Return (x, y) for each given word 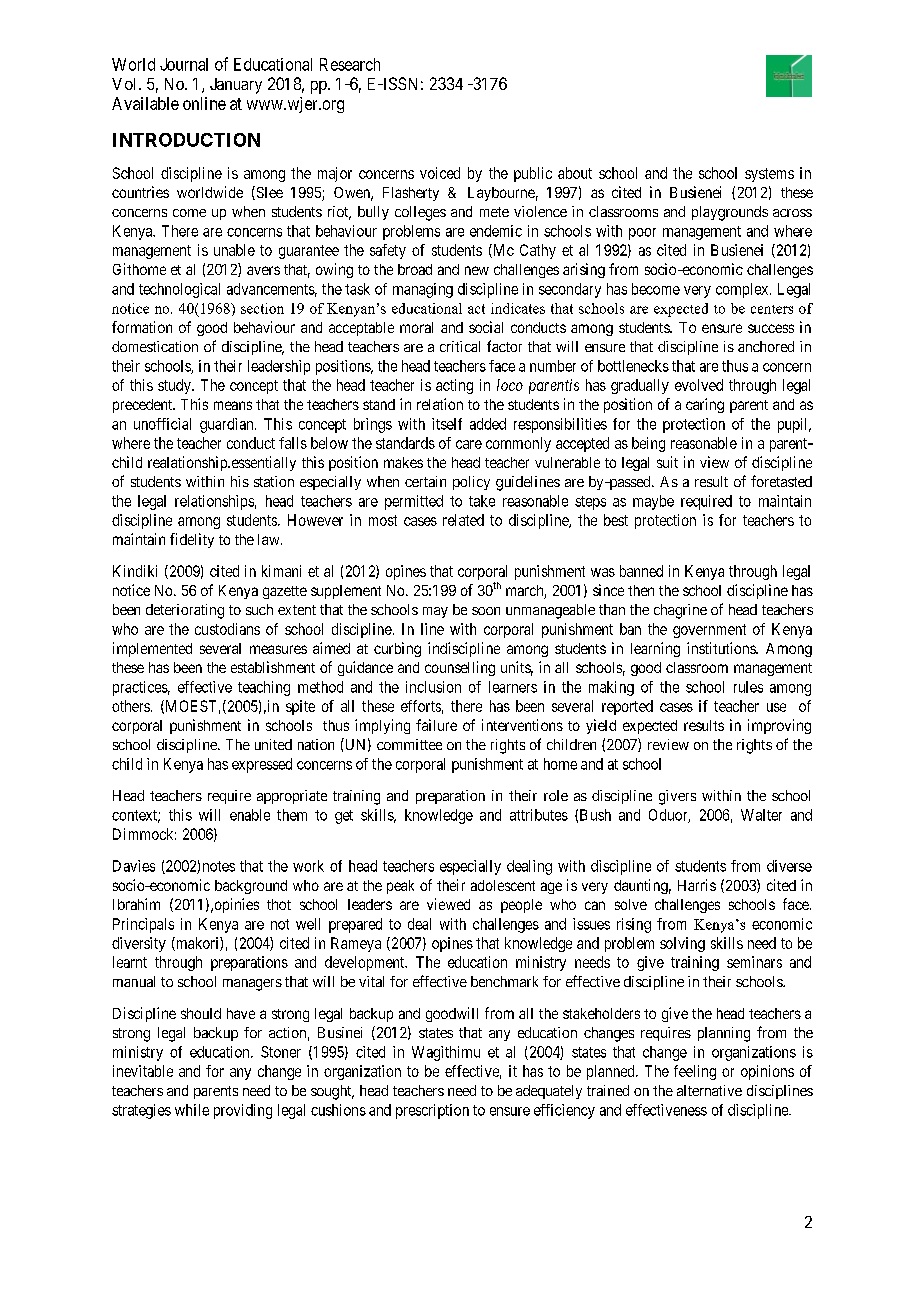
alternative (709, 1090)
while (192, 1110)
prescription (432, 1111)
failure (436, 725)
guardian (228, 425)
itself (447, 424)
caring (705, 405)
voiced (440, 173)
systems (769, 175)
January (236, 86)
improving (779, 726)
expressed (262, 765)
